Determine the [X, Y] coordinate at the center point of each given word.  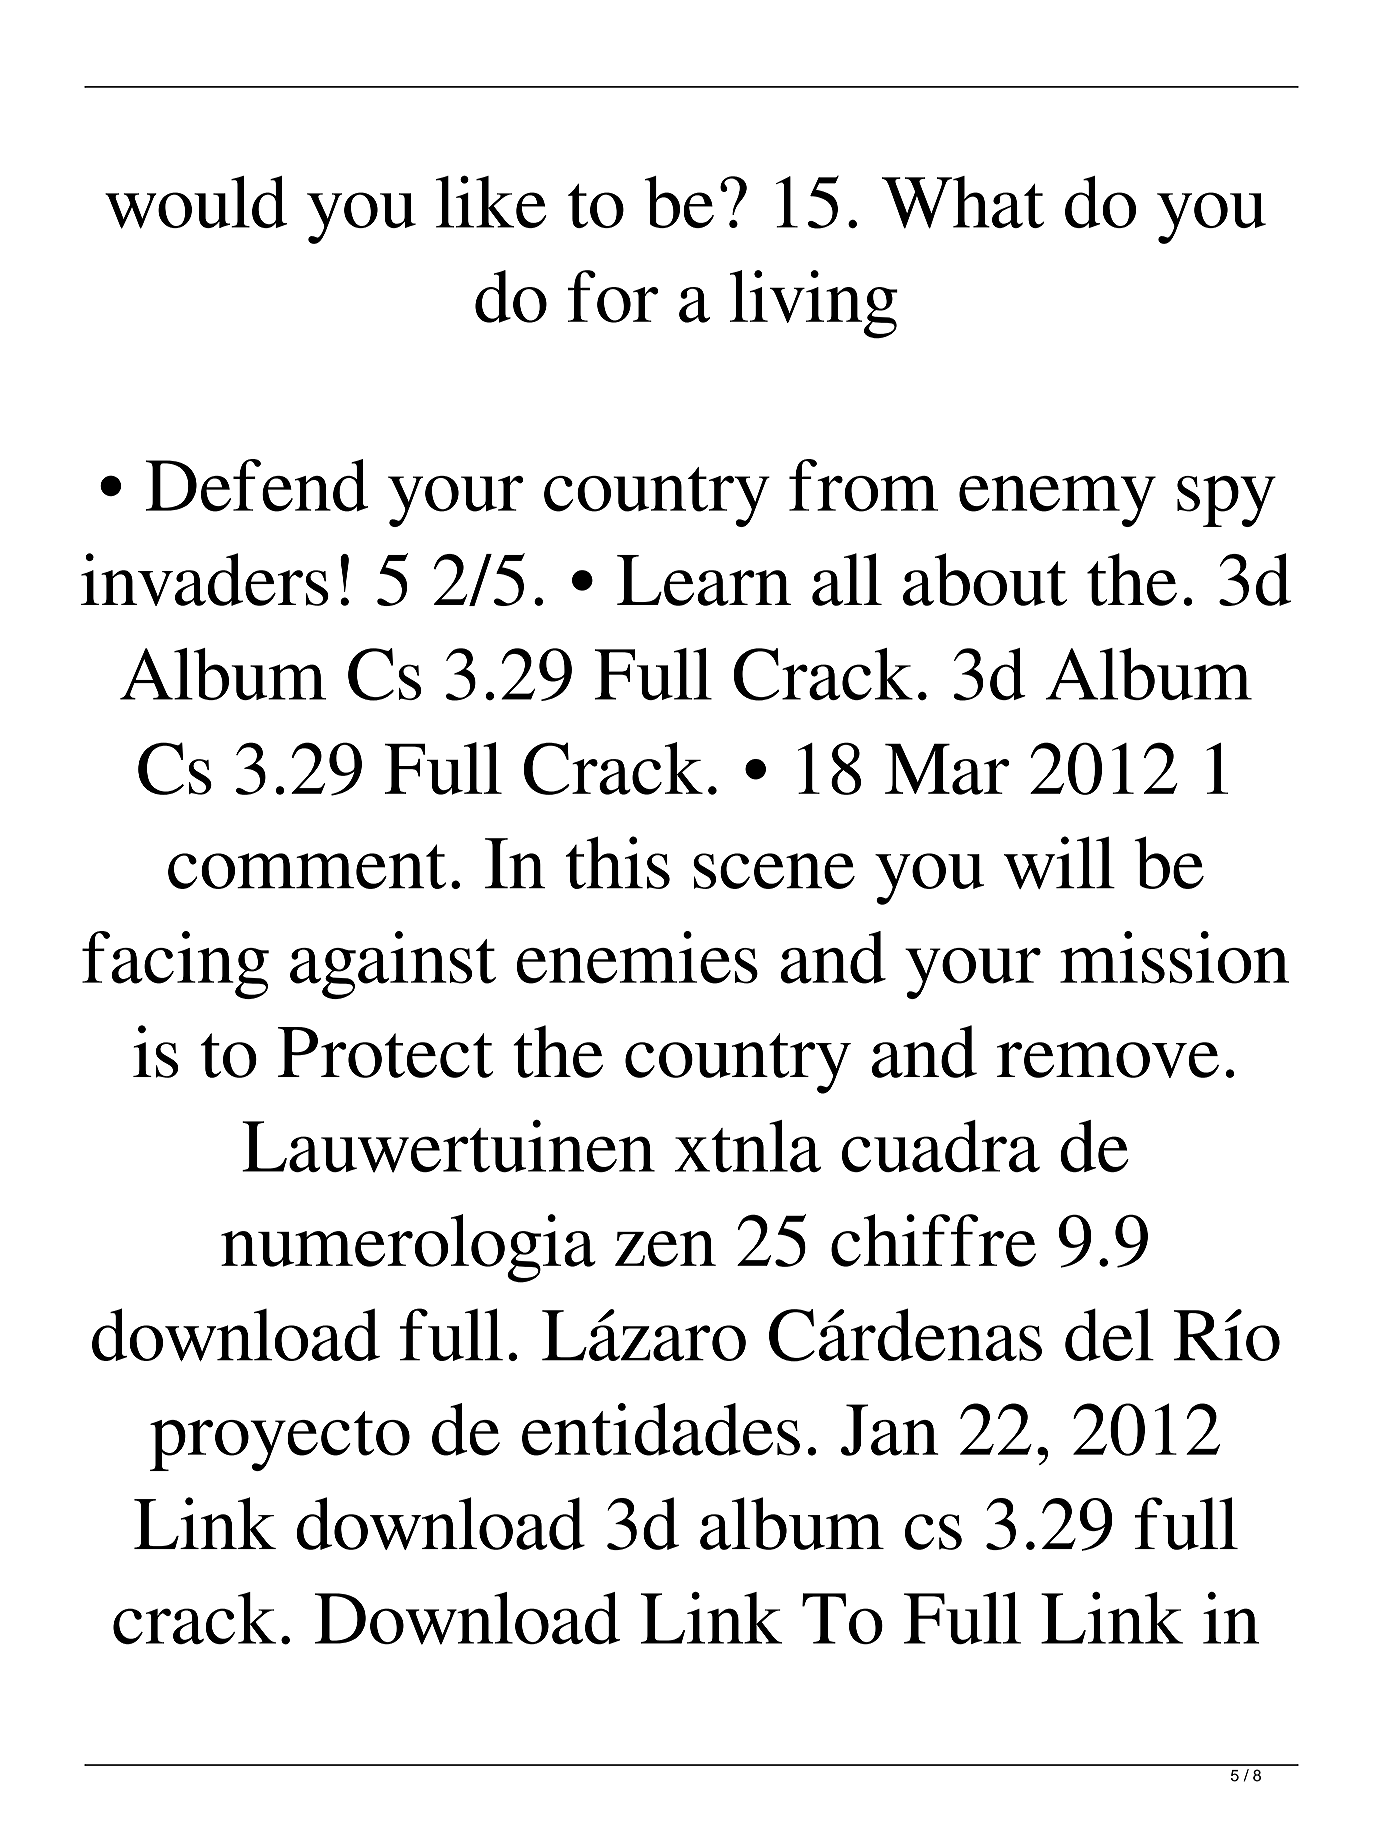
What [963, 202]
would [196, 202]
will [1059, 862]
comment [307, 866]
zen [665, 1249]
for [613, 296]
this [618, 862]
